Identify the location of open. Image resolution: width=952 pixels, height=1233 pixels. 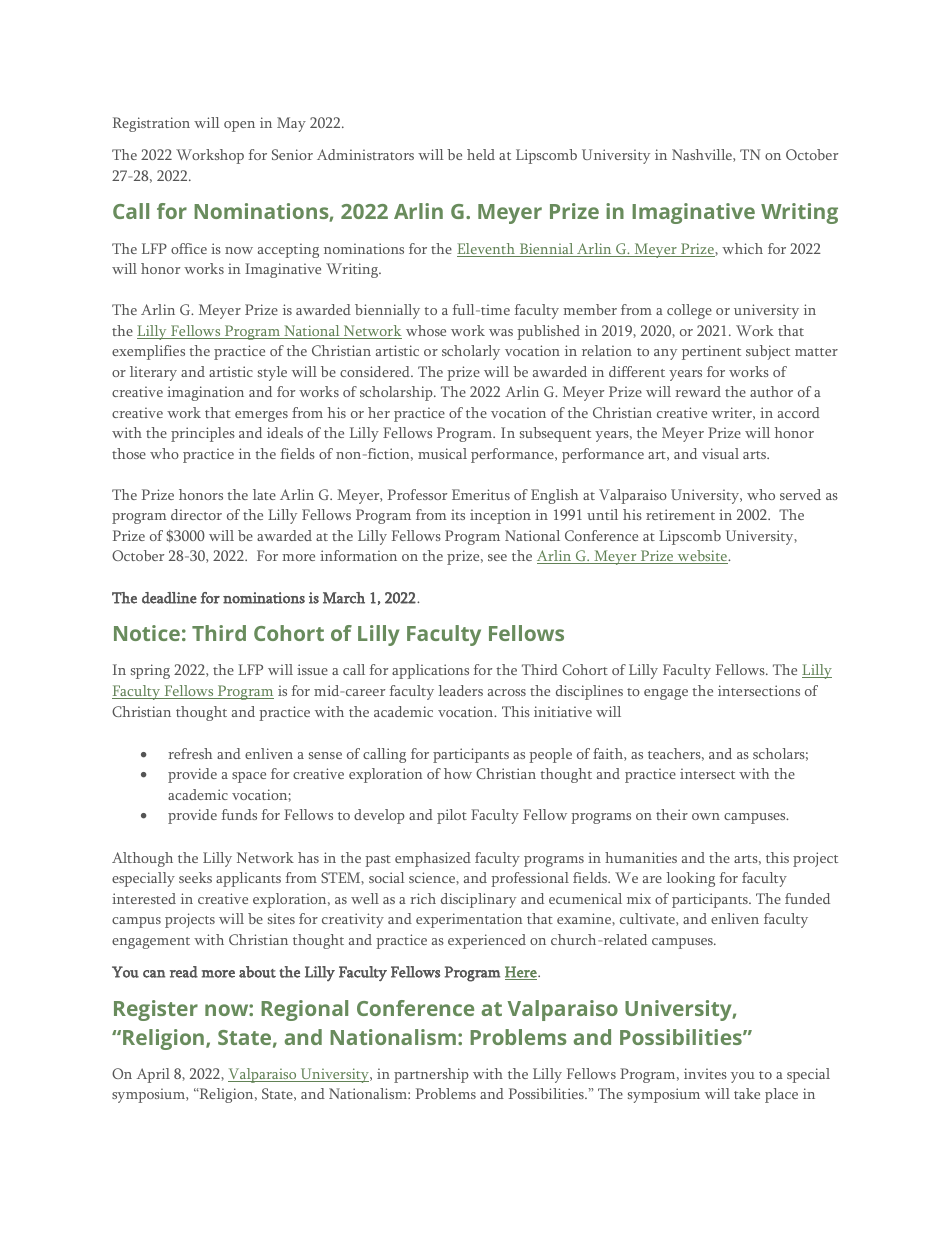
(239, 126).
